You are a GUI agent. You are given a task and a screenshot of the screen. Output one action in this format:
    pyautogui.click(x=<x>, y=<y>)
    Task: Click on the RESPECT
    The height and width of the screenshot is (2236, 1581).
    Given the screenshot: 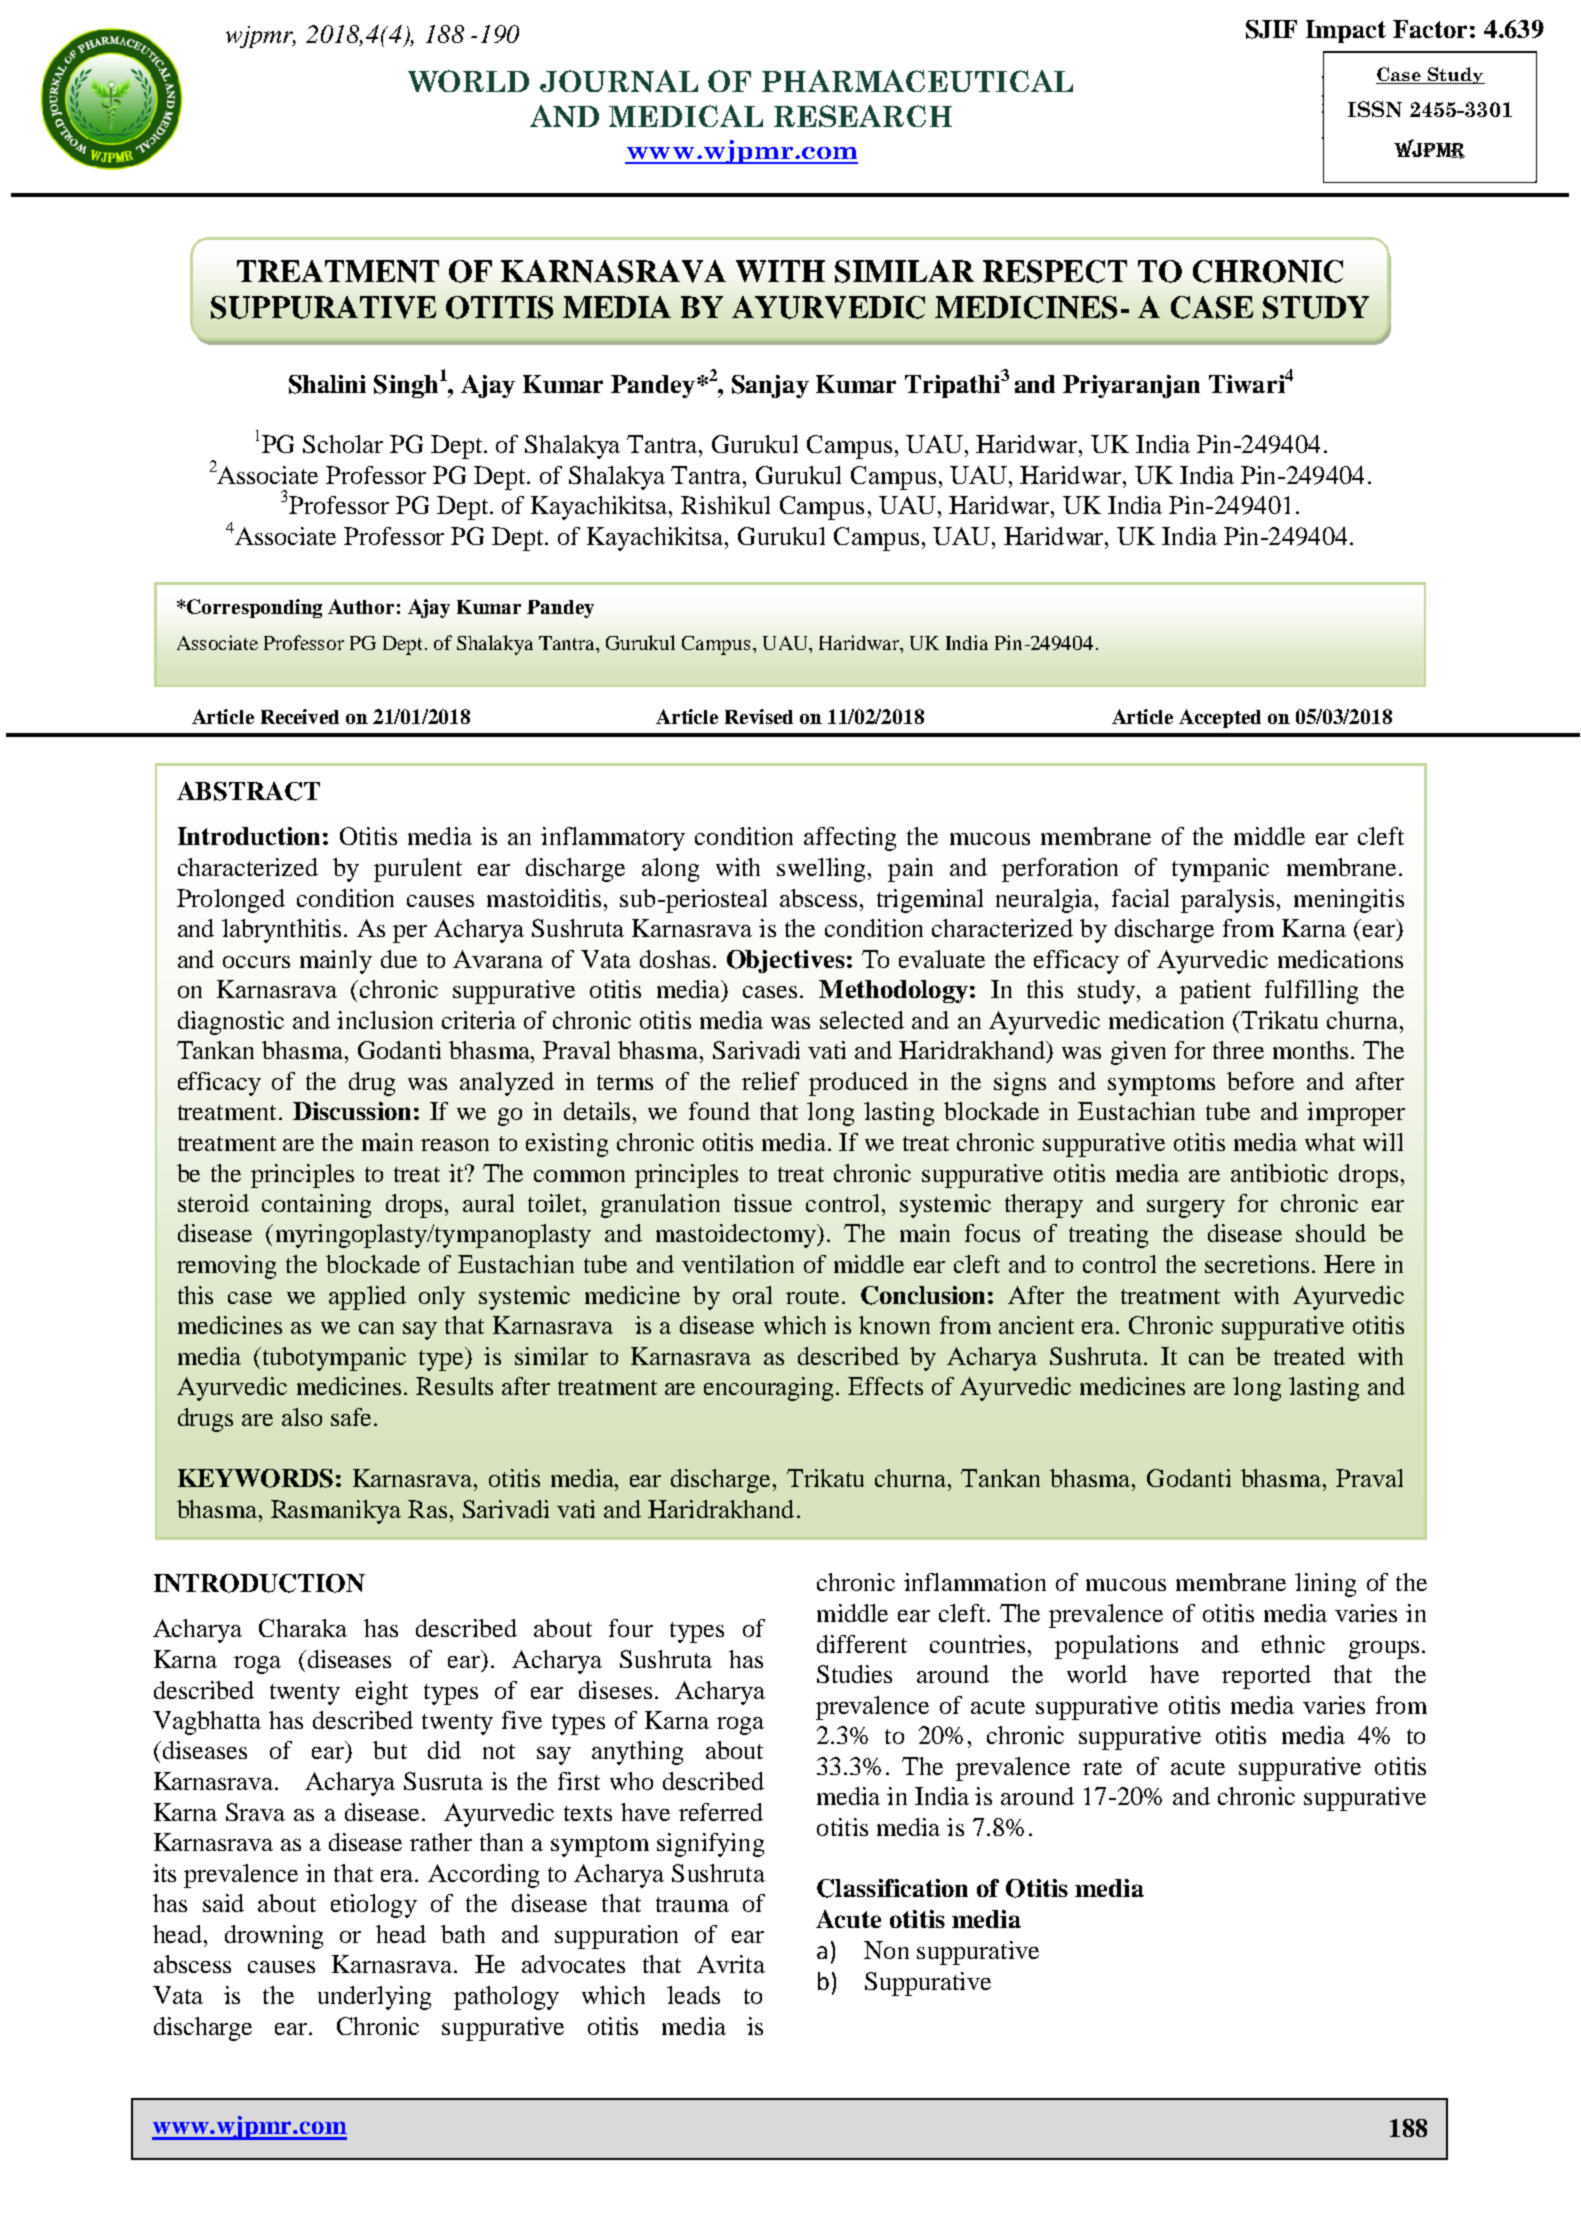 What is the action you would take?
    pyautogui.click(x=1055, y=271)
